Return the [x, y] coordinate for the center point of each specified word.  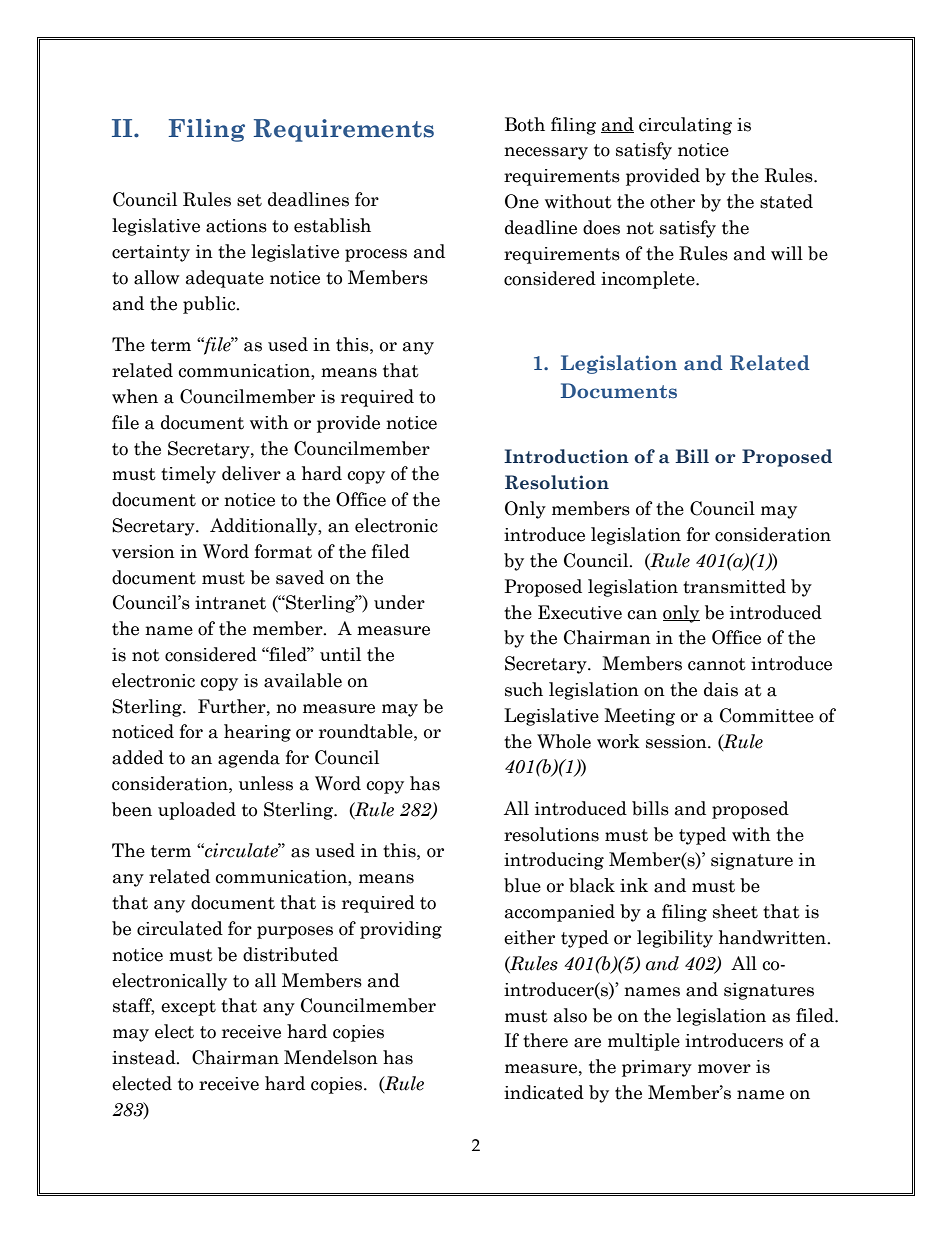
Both [525, 124]
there [545, 1040]
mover [724, 1069]
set [249, 200]
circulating [685, 126]
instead [145, 1057]
